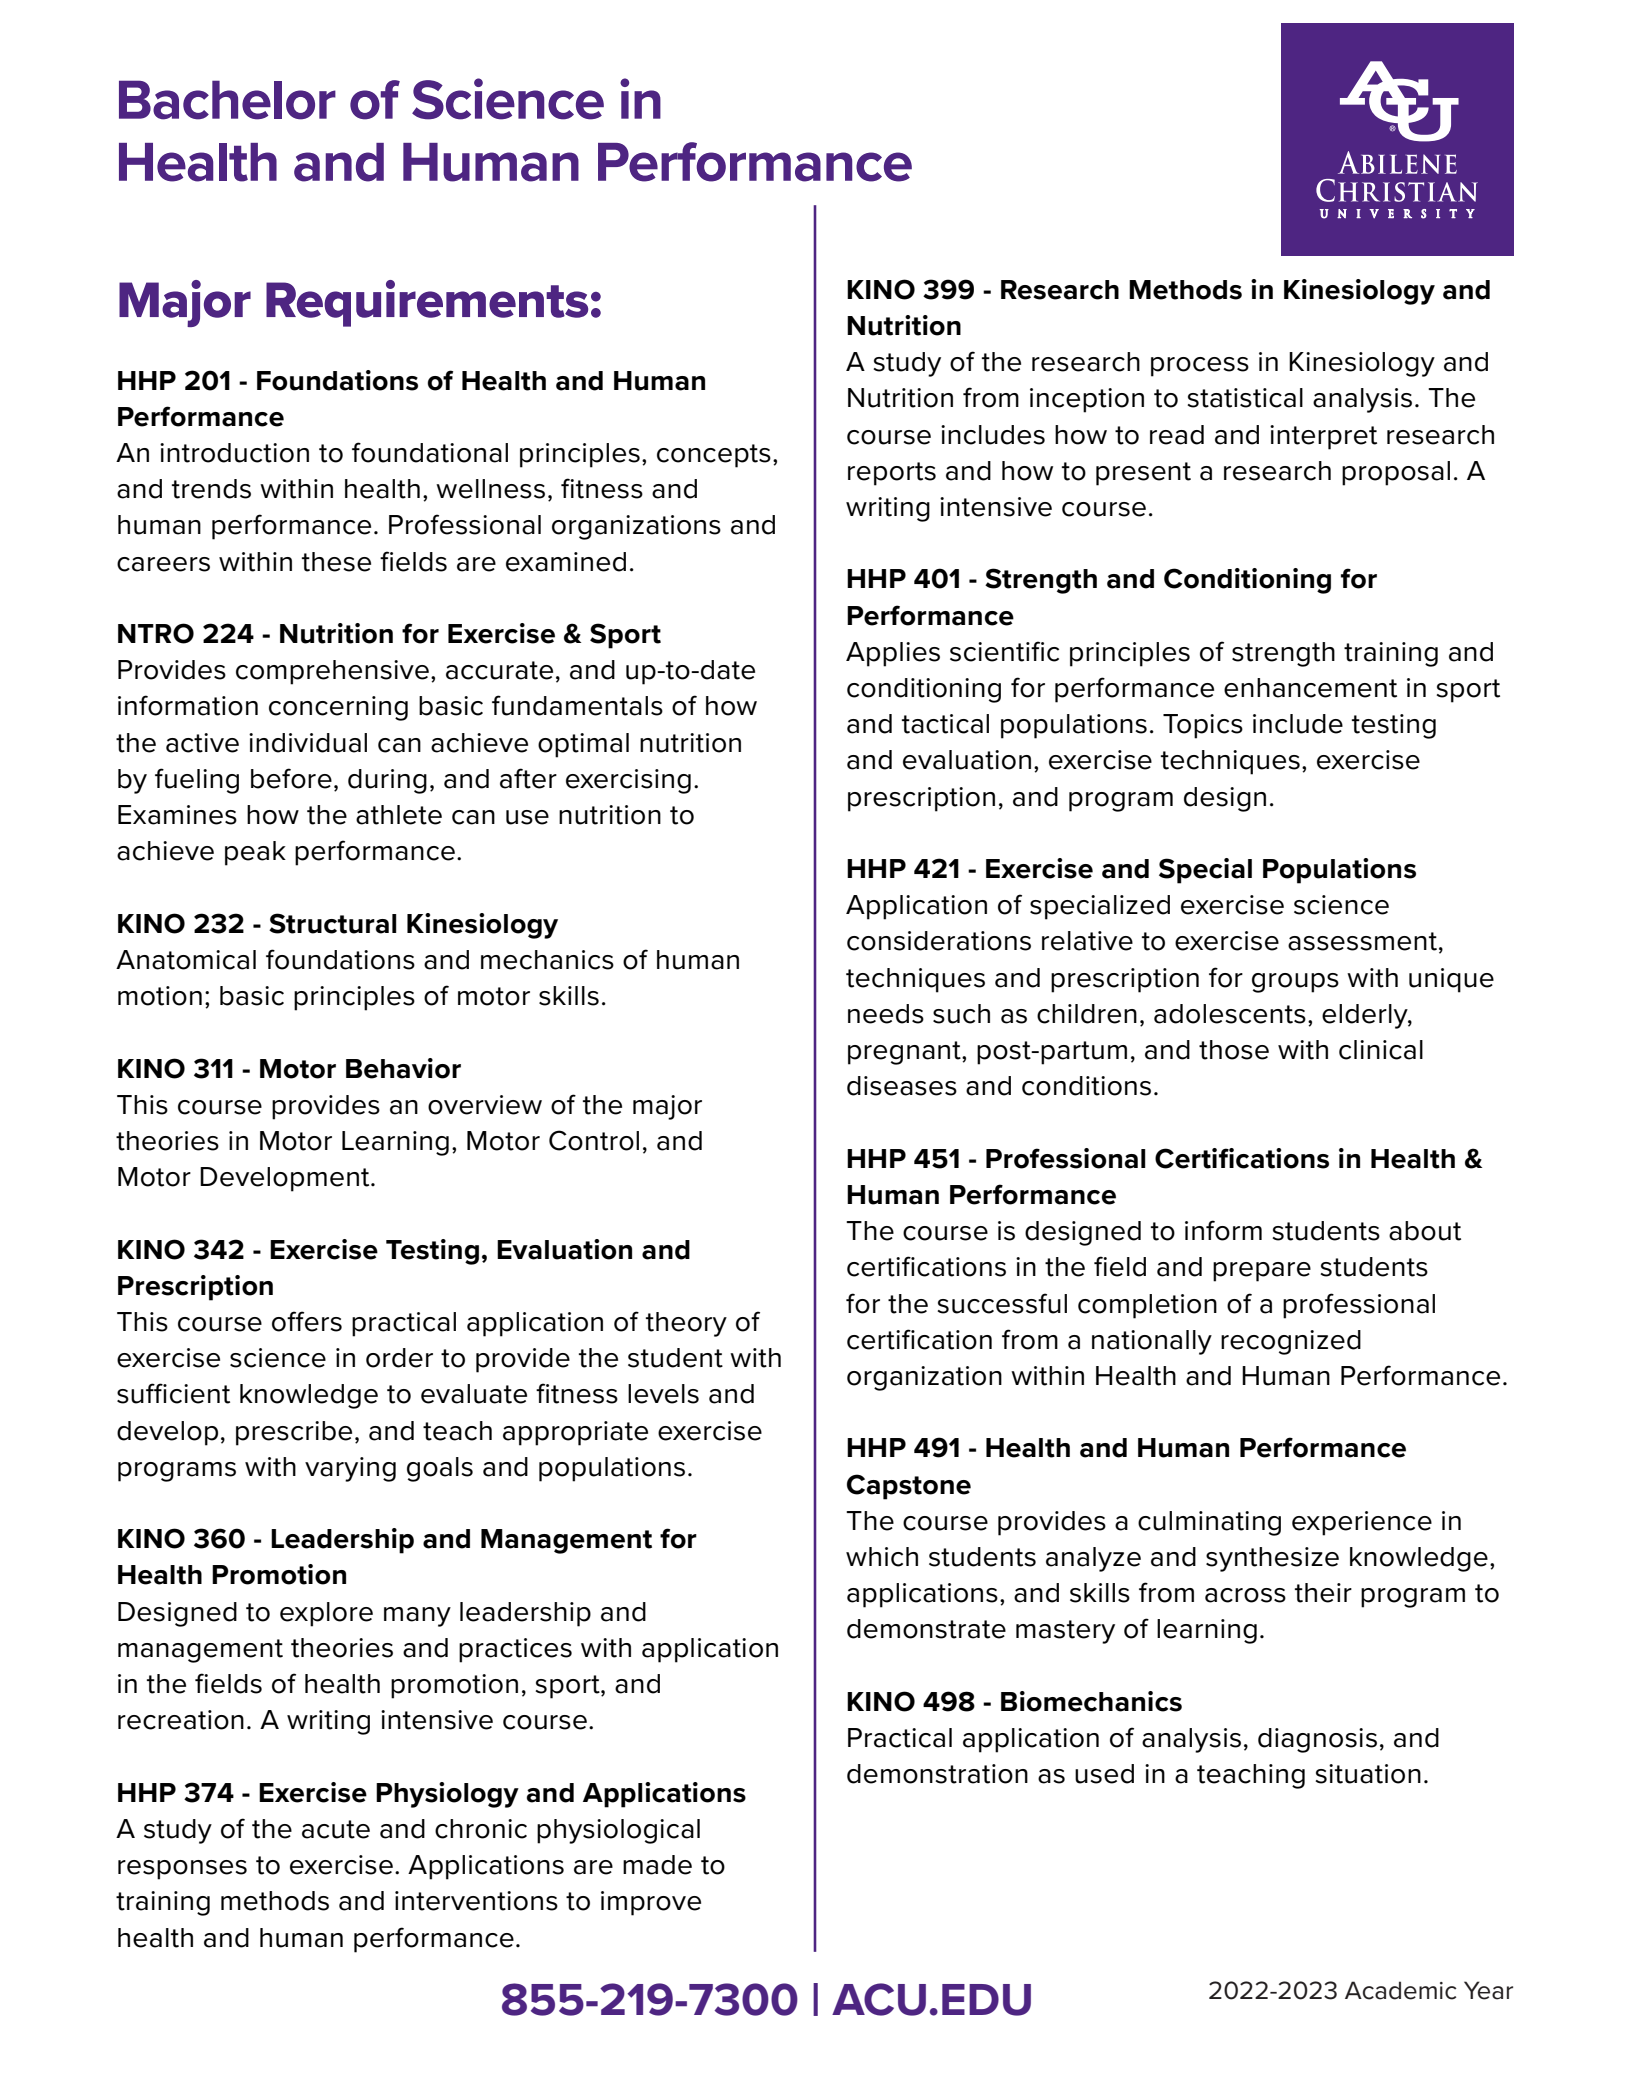  What do you see at coordinates (651, 1903) in the document?
I see `improve` at bounding box center [651, 1903].
